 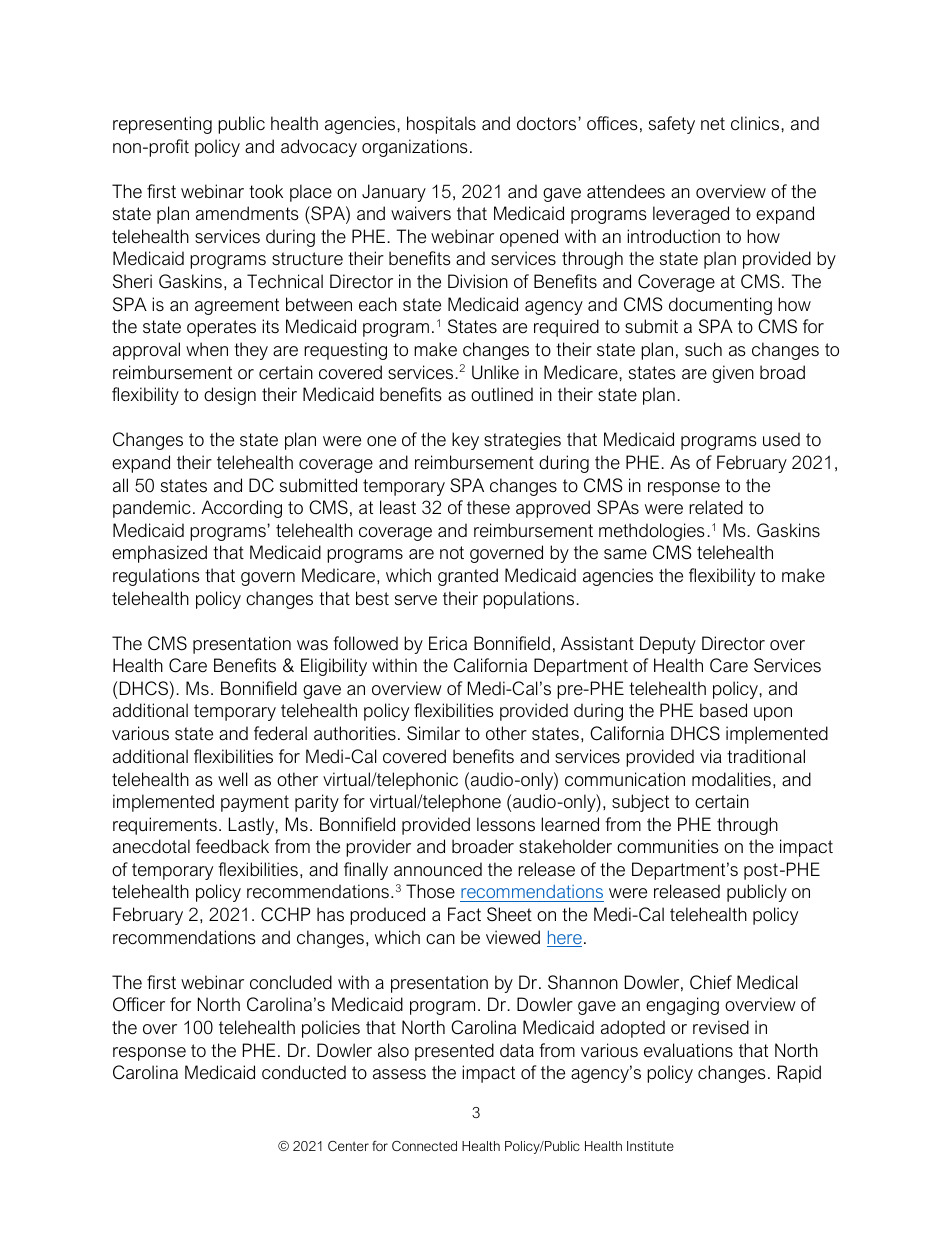 I want to click on hospitals, so click(x=441, y=125).
